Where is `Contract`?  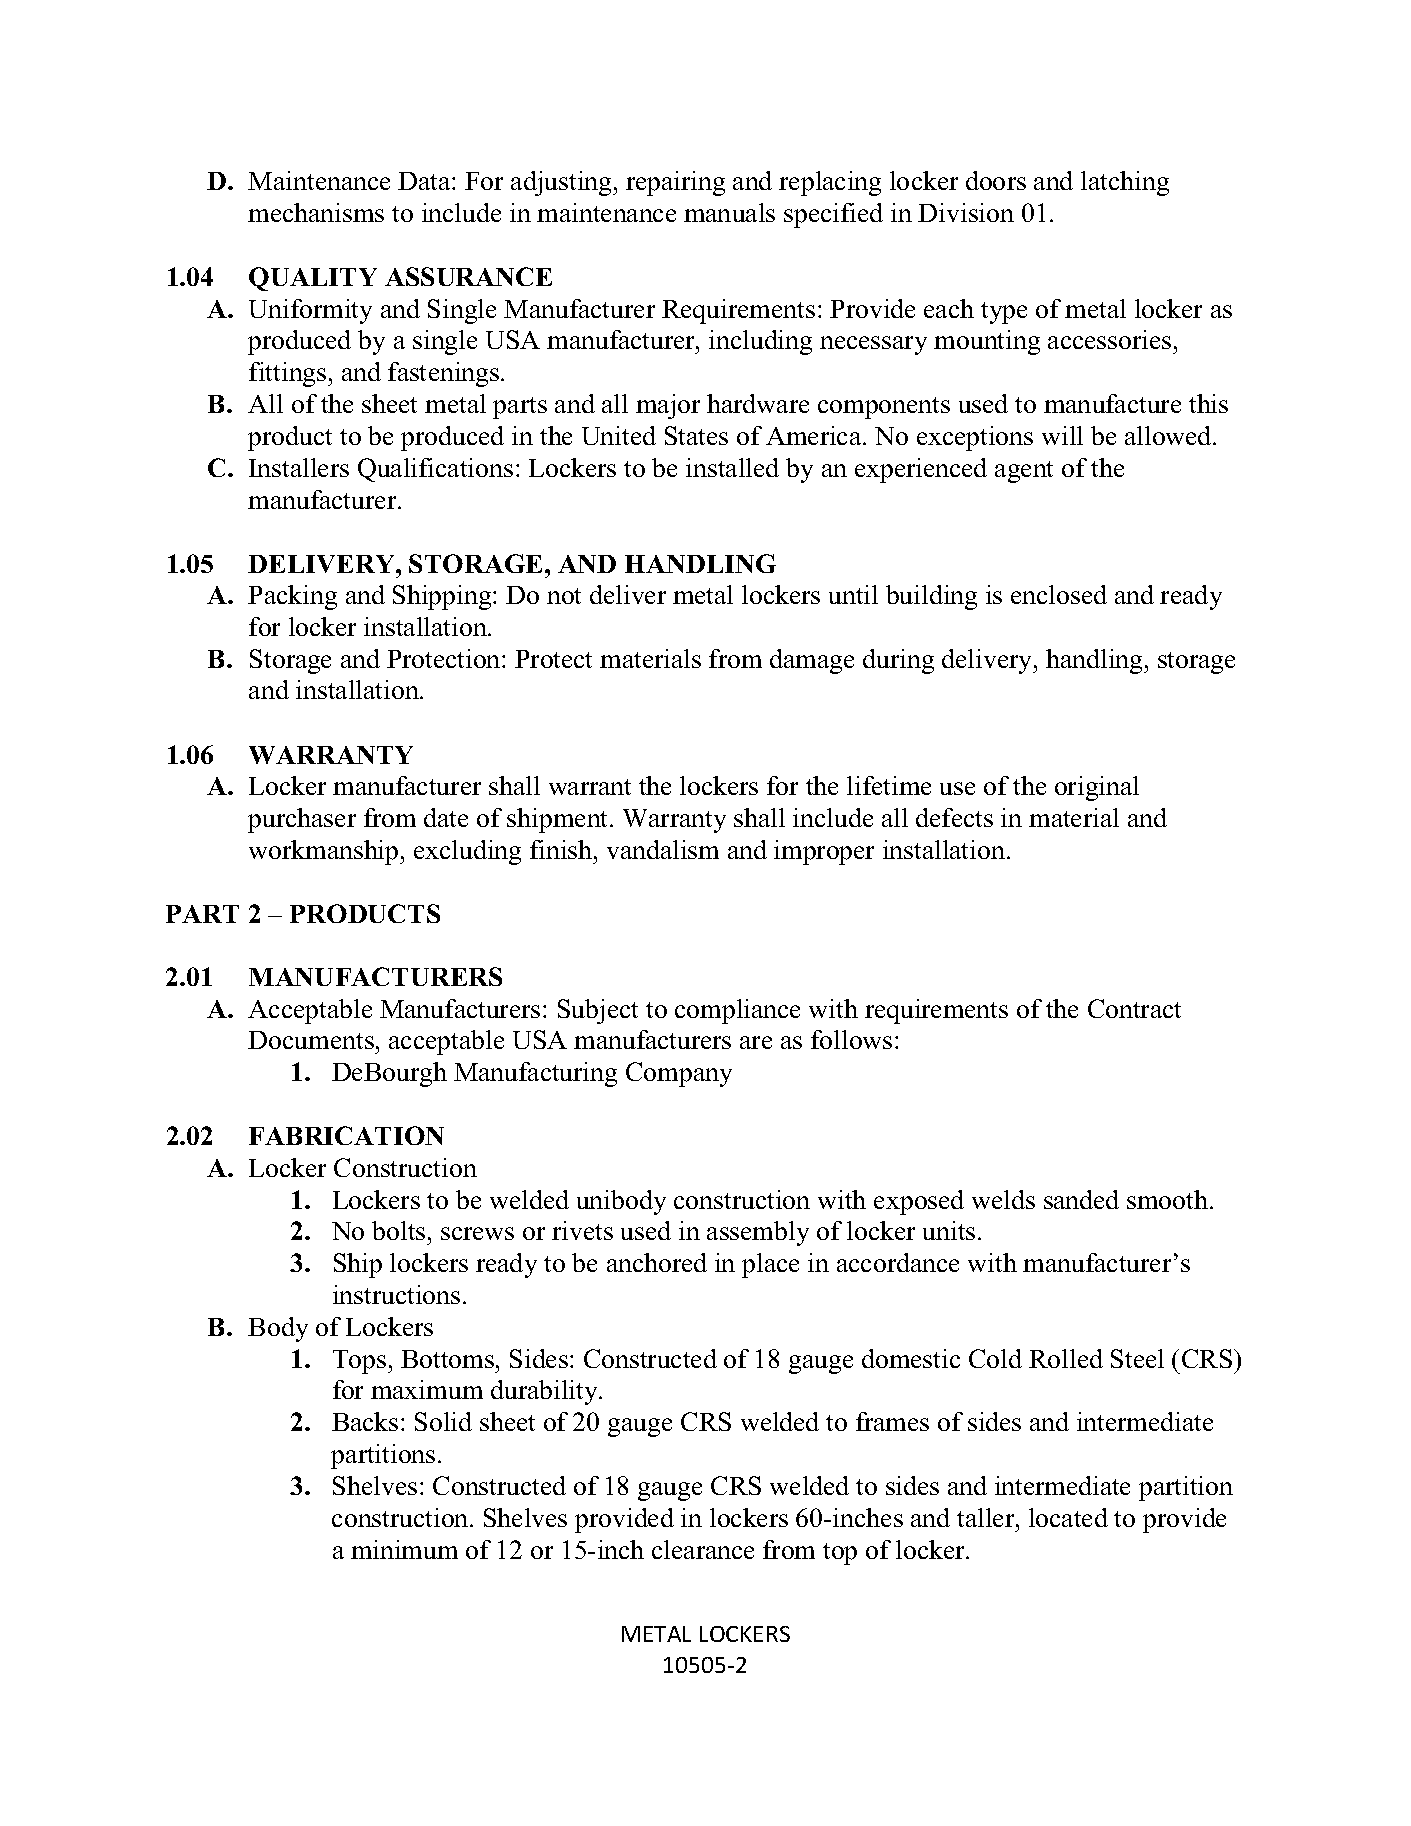
Contract is located at coordinates (1134, 1008).
